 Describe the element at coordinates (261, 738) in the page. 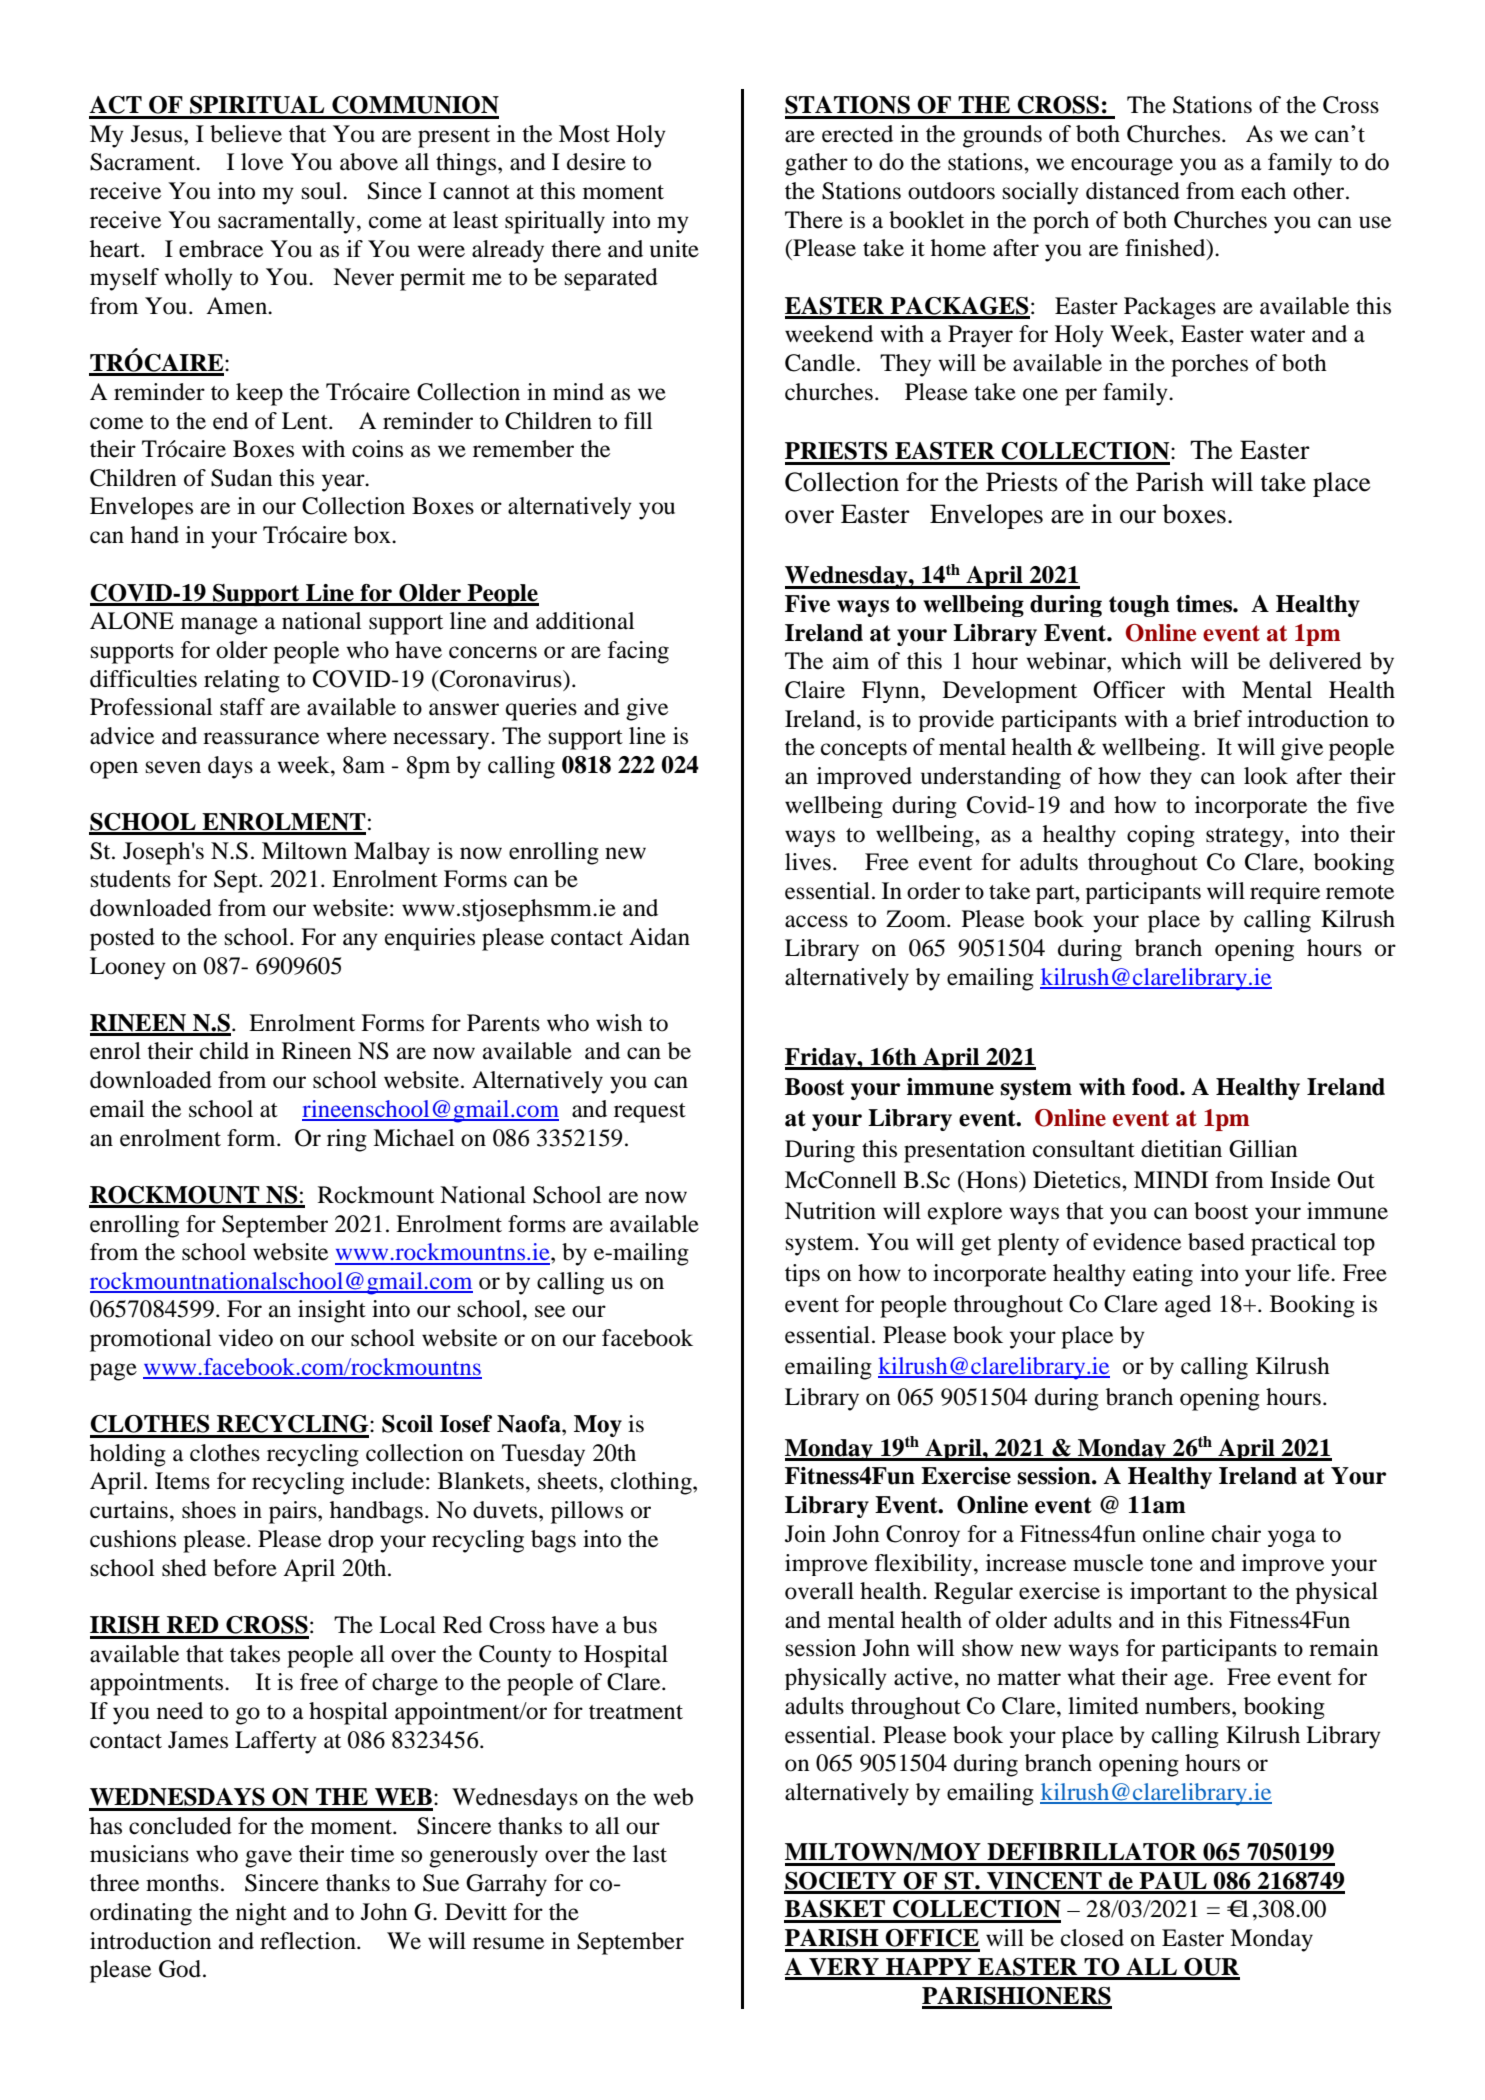

I see `reassurance` at that location.
